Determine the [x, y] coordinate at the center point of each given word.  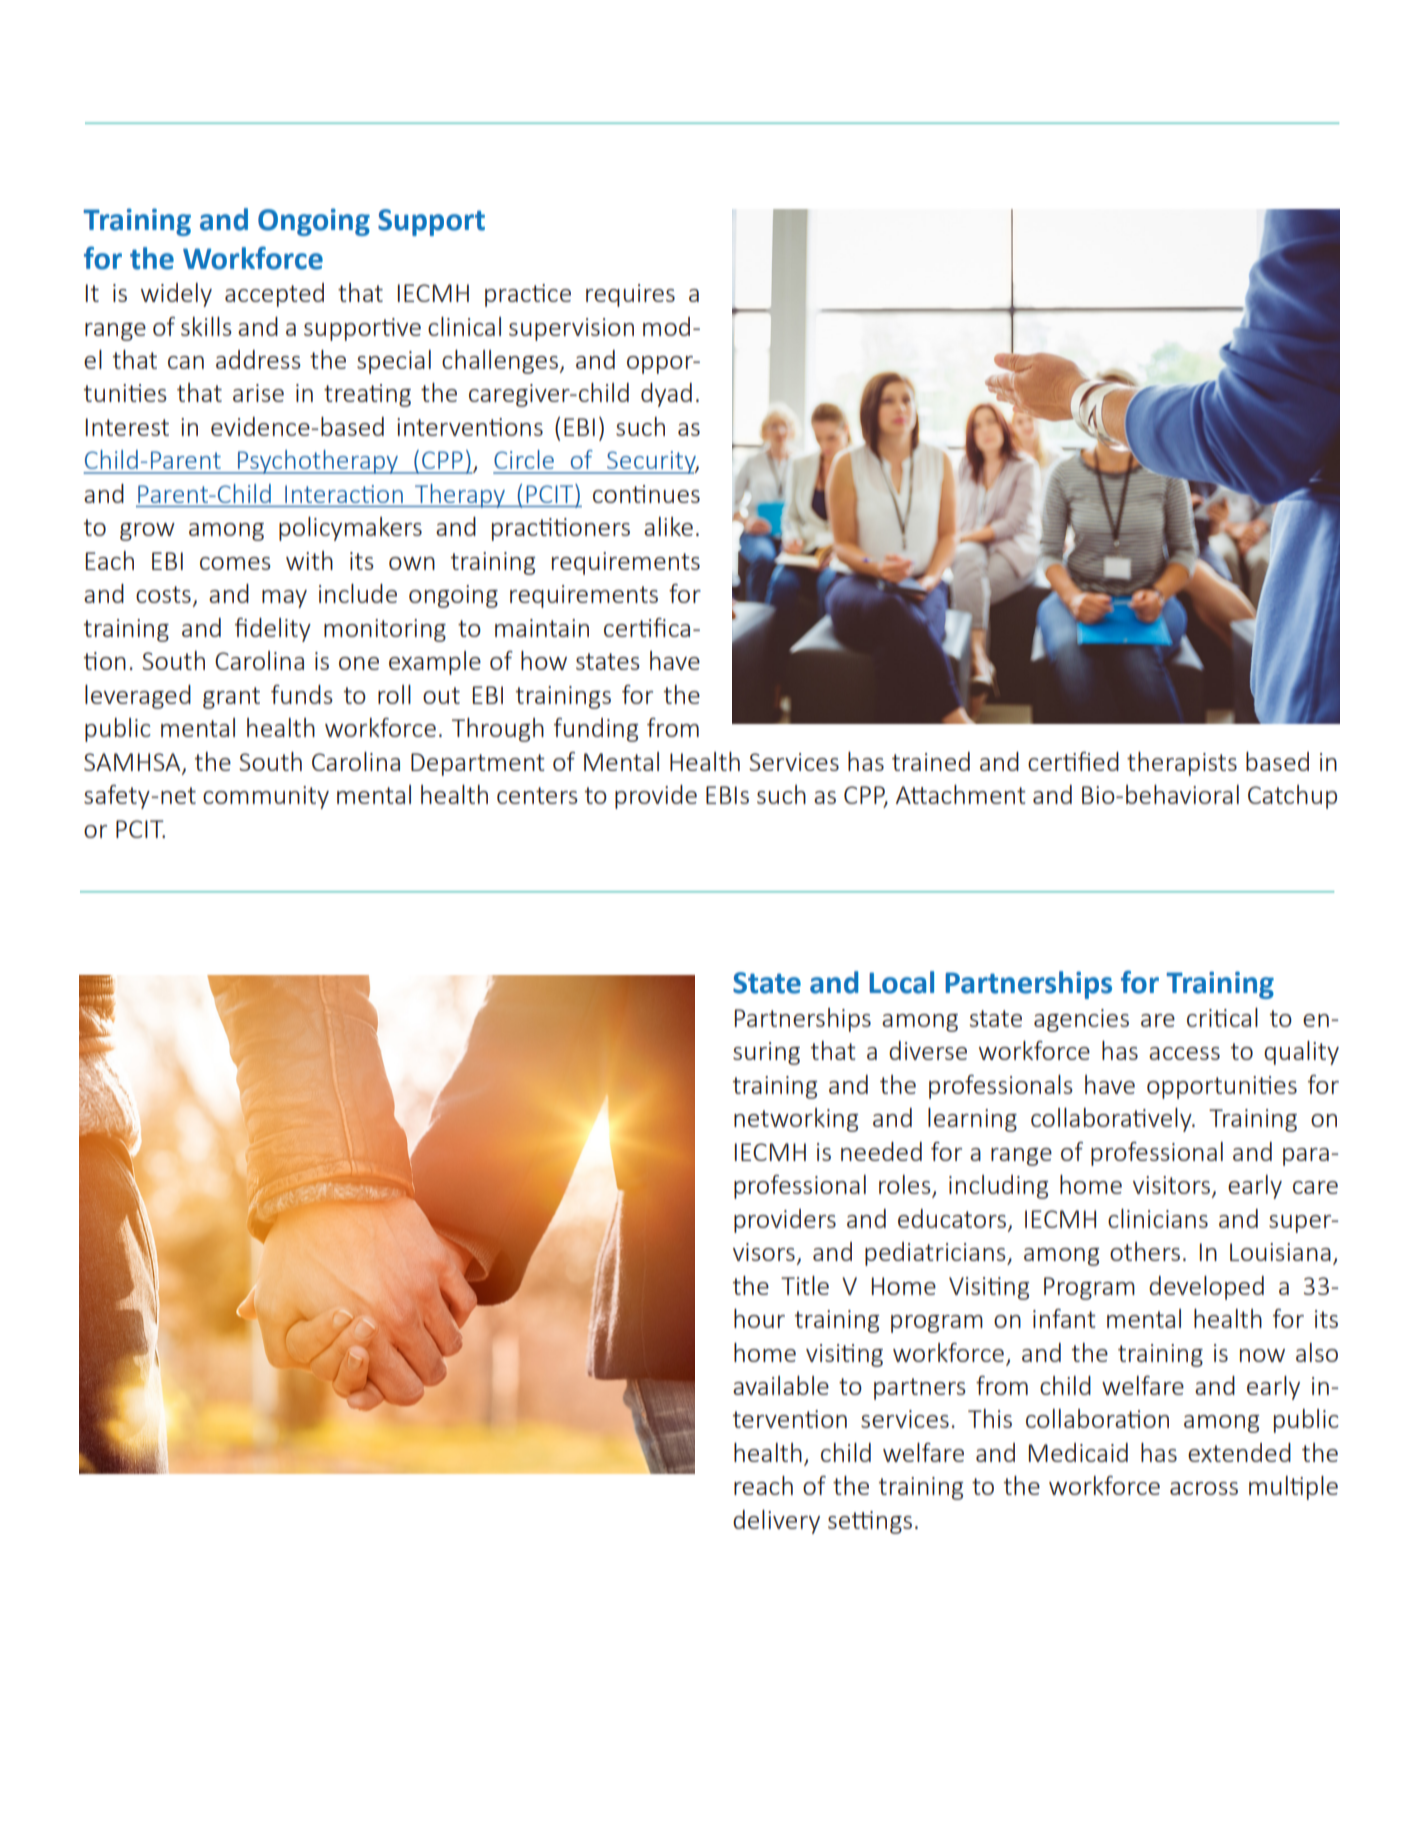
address [258, 359]
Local [901, 982]
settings [870, 1522]
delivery [776, 1522]
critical [1222, 1017]
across [1204, 1488]
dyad [666, 395]
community [266, 797]
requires [630, 295]
